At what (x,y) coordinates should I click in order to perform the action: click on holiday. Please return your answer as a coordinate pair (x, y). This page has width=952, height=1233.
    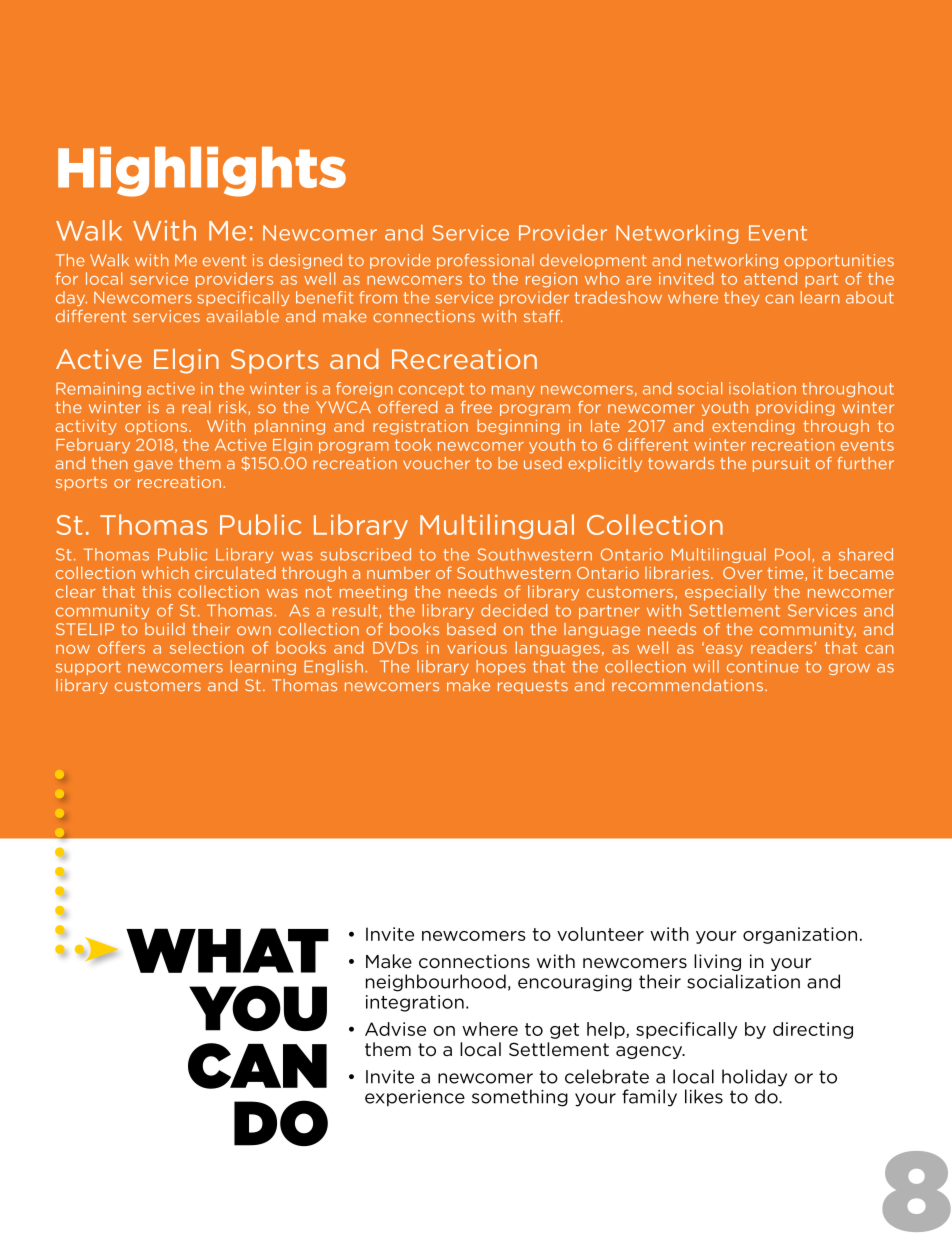
    Looking at the image, I should click on (754, 1078).
